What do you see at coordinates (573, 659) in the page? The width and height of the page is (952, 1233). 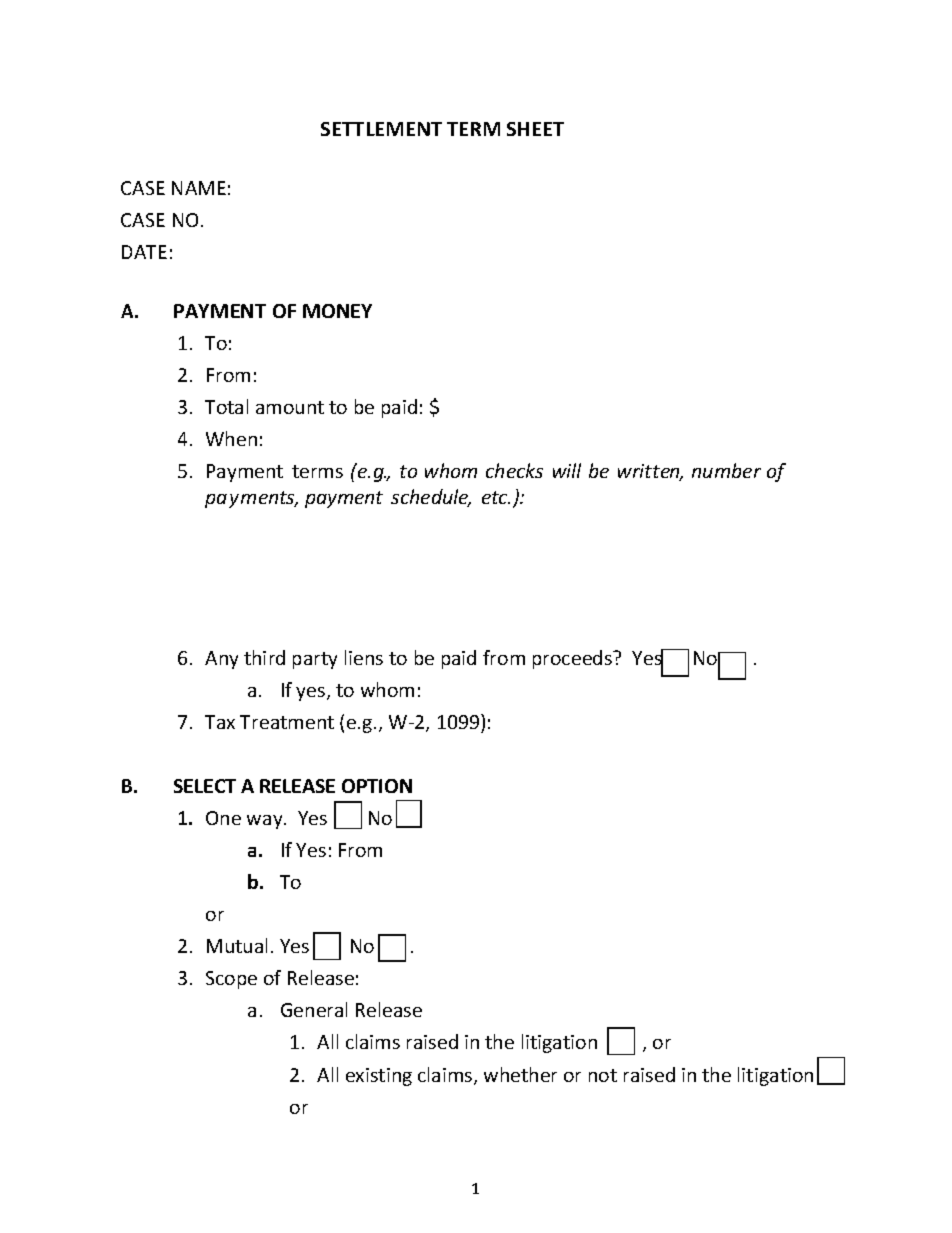 I see `proceeds` at bounding box center [573, 659].
